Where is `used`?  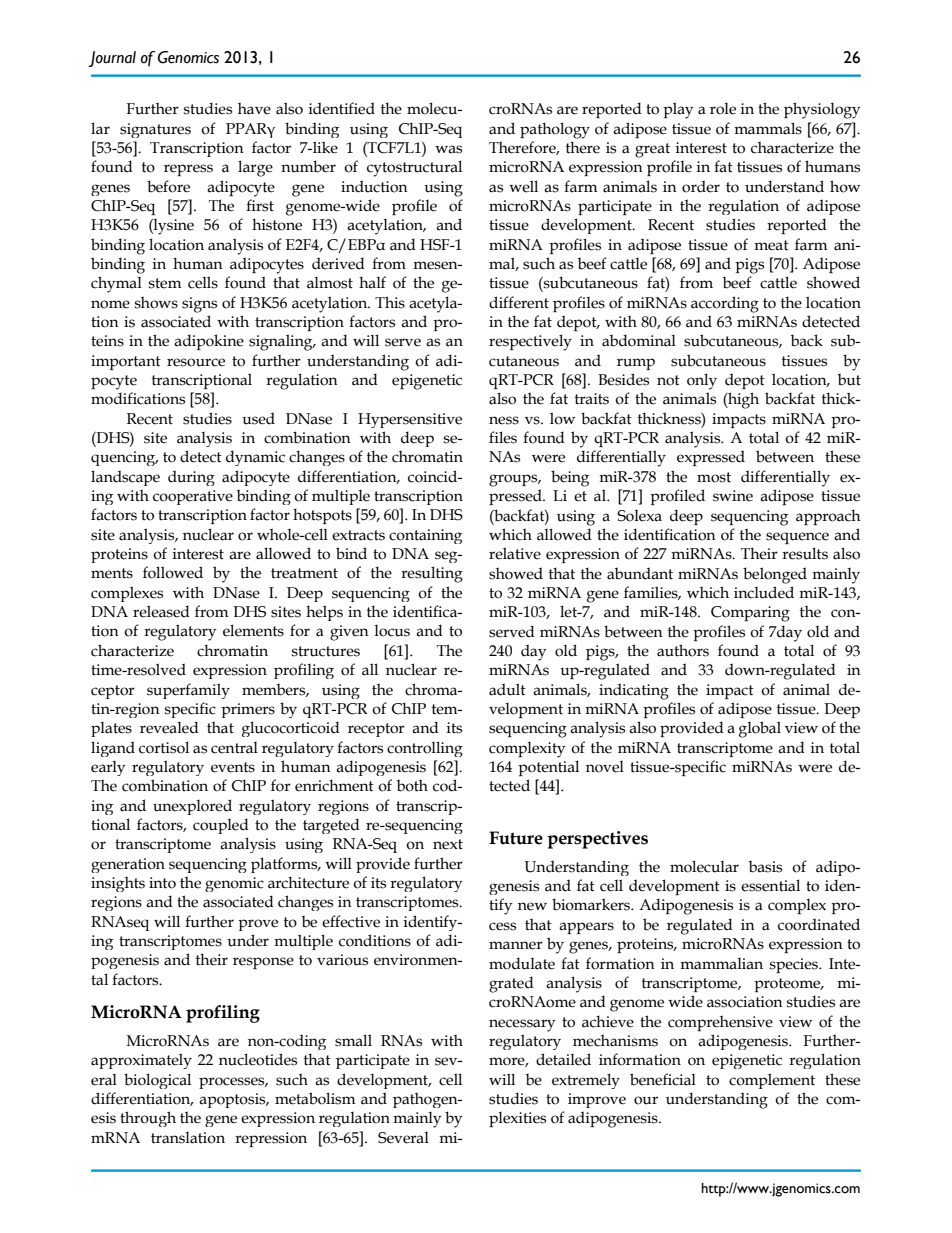
used is located at coordinates (258, 418).
